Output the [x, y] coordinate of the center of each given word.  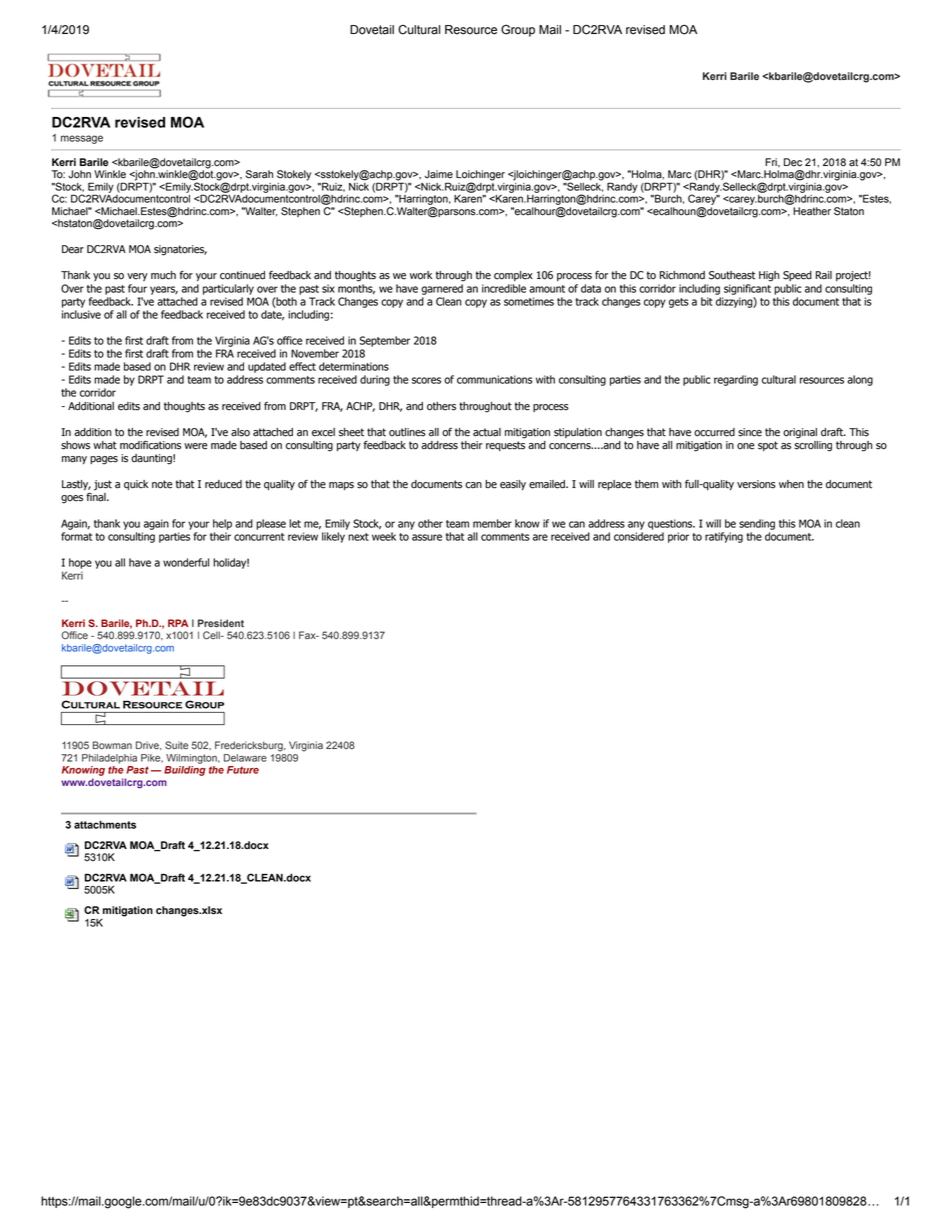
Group [518, 31]
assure [427, 537]
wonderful [186, 562]
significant [747, 289]
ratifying [724, 537]
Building [185, 771]
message [82, 139]
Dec [793, 162]
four [137, 288]
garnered [442, 289]
